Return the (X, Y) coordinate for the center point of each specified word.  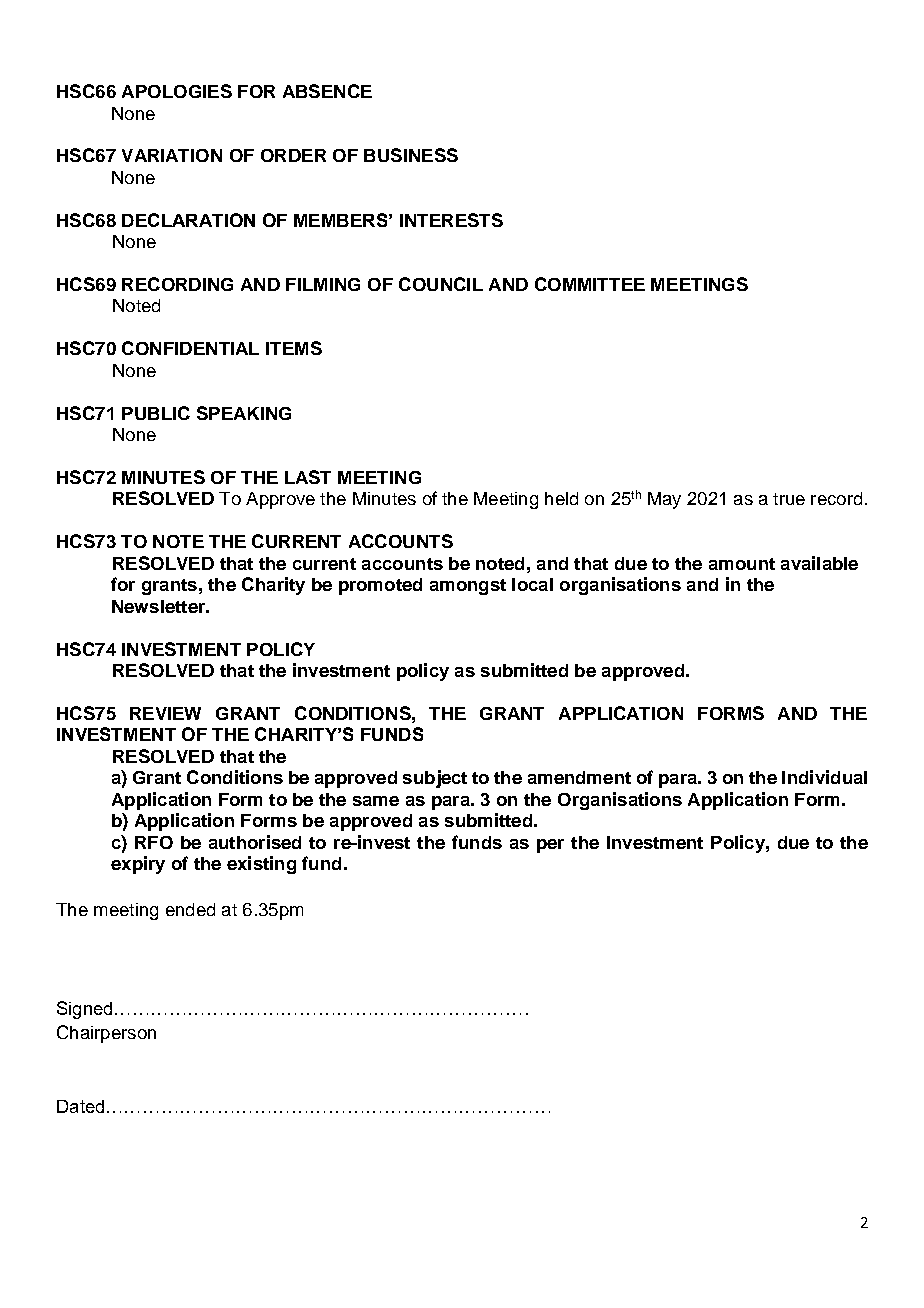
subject (435, 779)
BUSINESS (411, 155)
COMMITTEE (590, 284)
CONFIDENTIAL (190, 348)
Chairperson (106, 1034)
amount (742, 564)
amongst (468, 587)
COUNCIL (441, 284)
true (789, 499)
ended (190, 909)
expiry (138, 865)
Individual (824, 777)
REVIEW (165, 713)
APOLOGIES (177, 91)
